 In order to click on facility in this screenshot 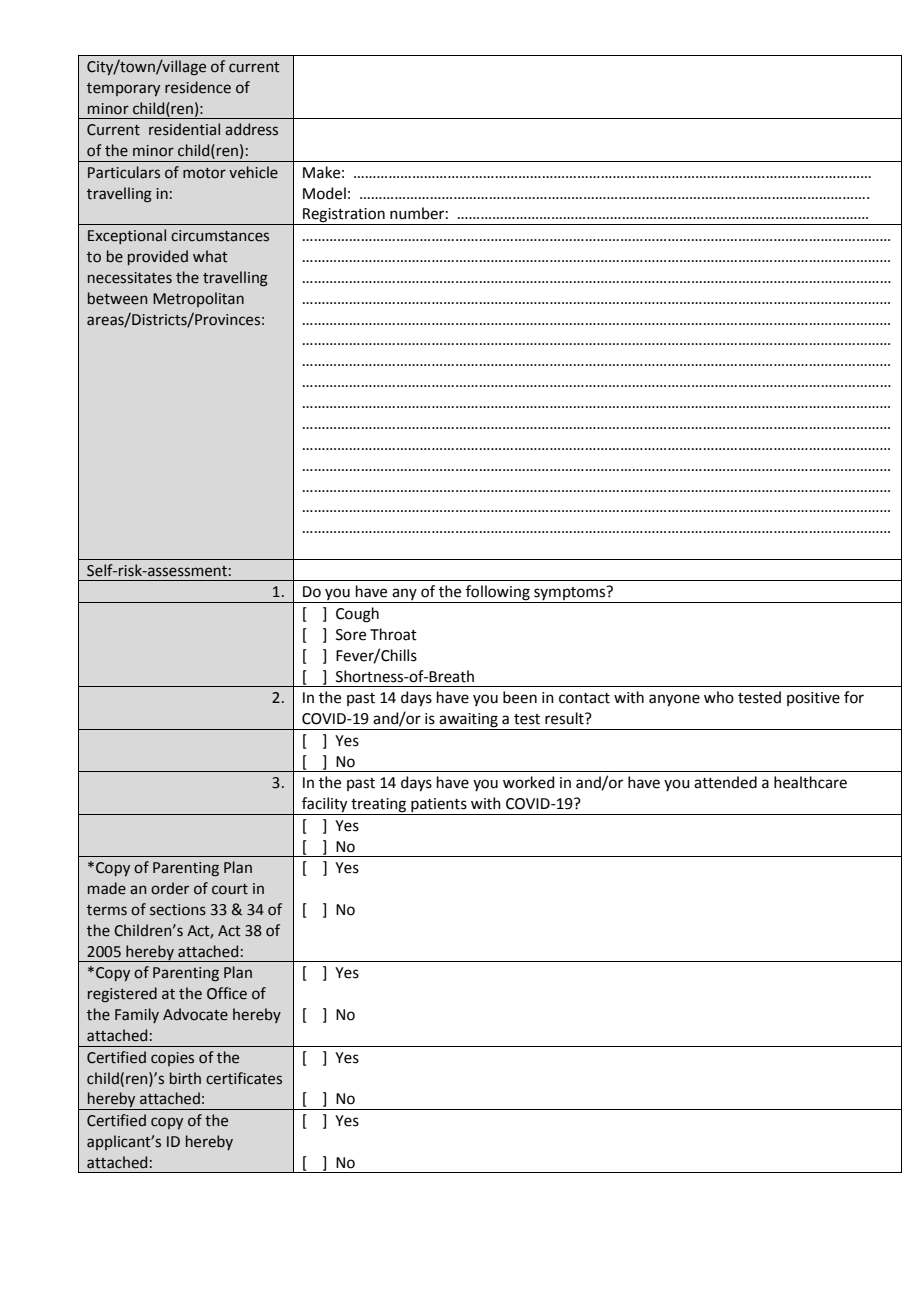, I will do `click(325, 806)`.
